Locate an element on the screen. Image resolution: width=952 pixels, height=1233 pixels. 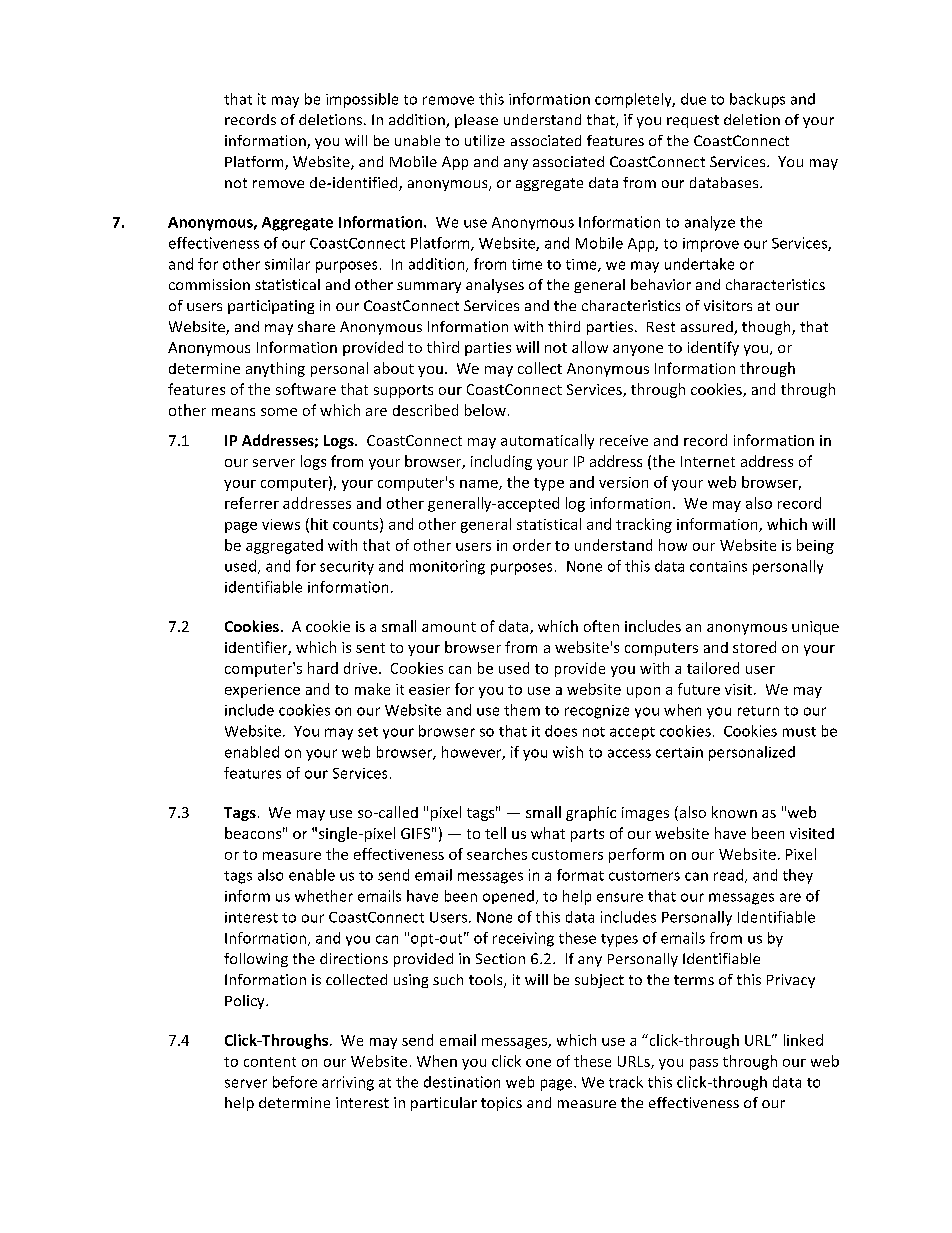
below is located at coordinates (485, 410).
